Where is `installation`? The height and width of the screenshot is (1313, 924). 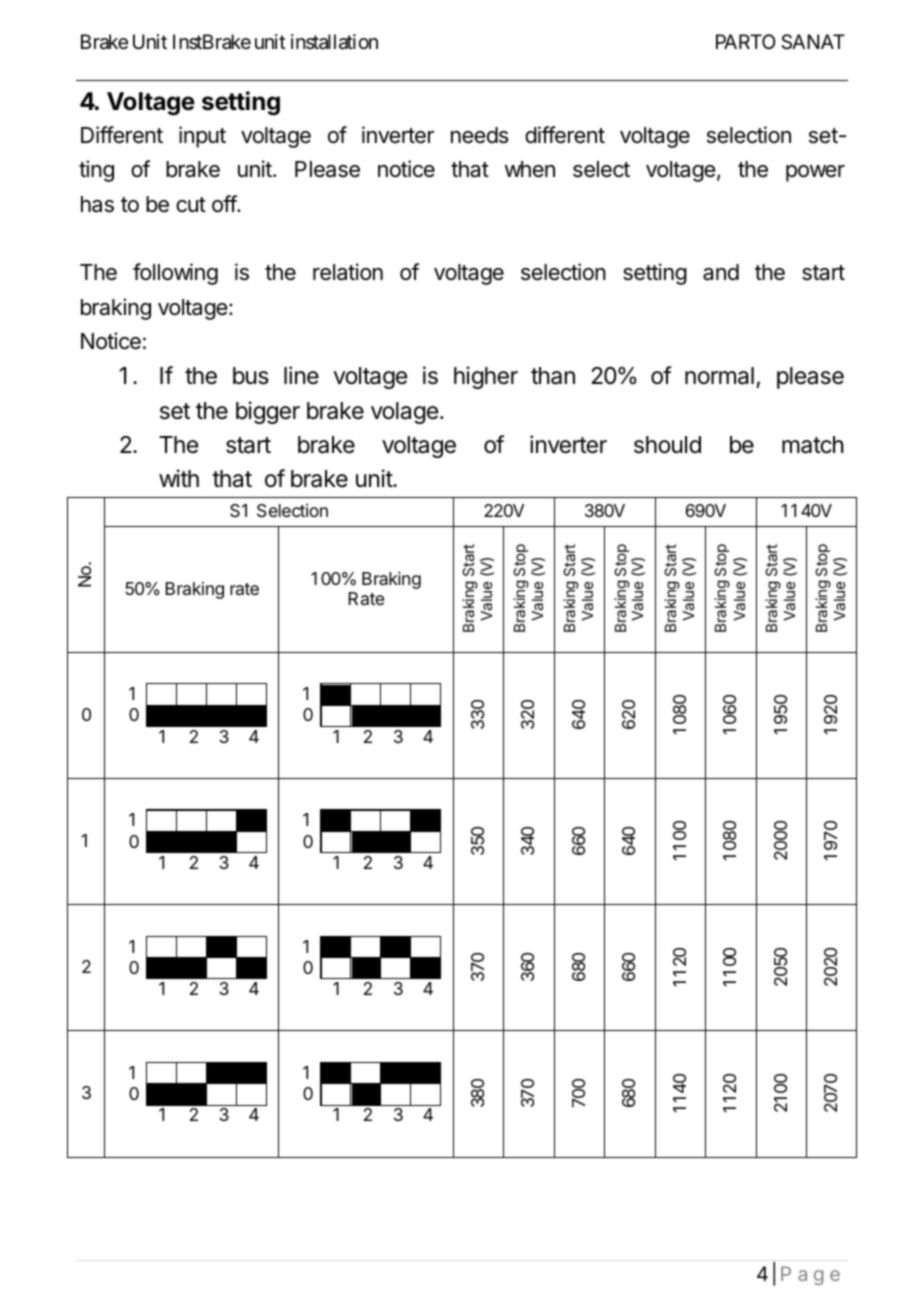 installation is located at coordinates (334, 42).
